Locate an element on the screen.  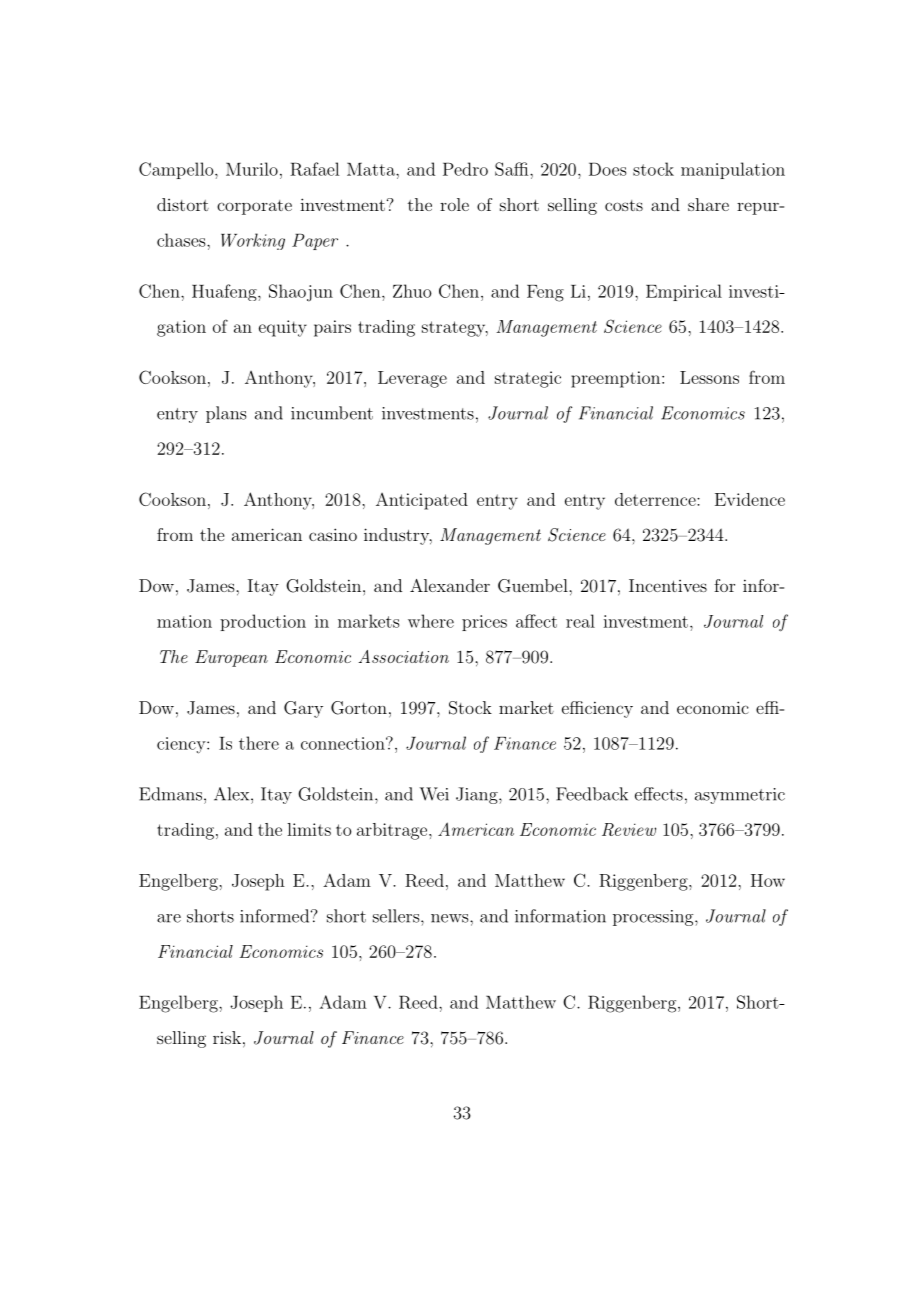
role is located at coordinates (454, 204).
